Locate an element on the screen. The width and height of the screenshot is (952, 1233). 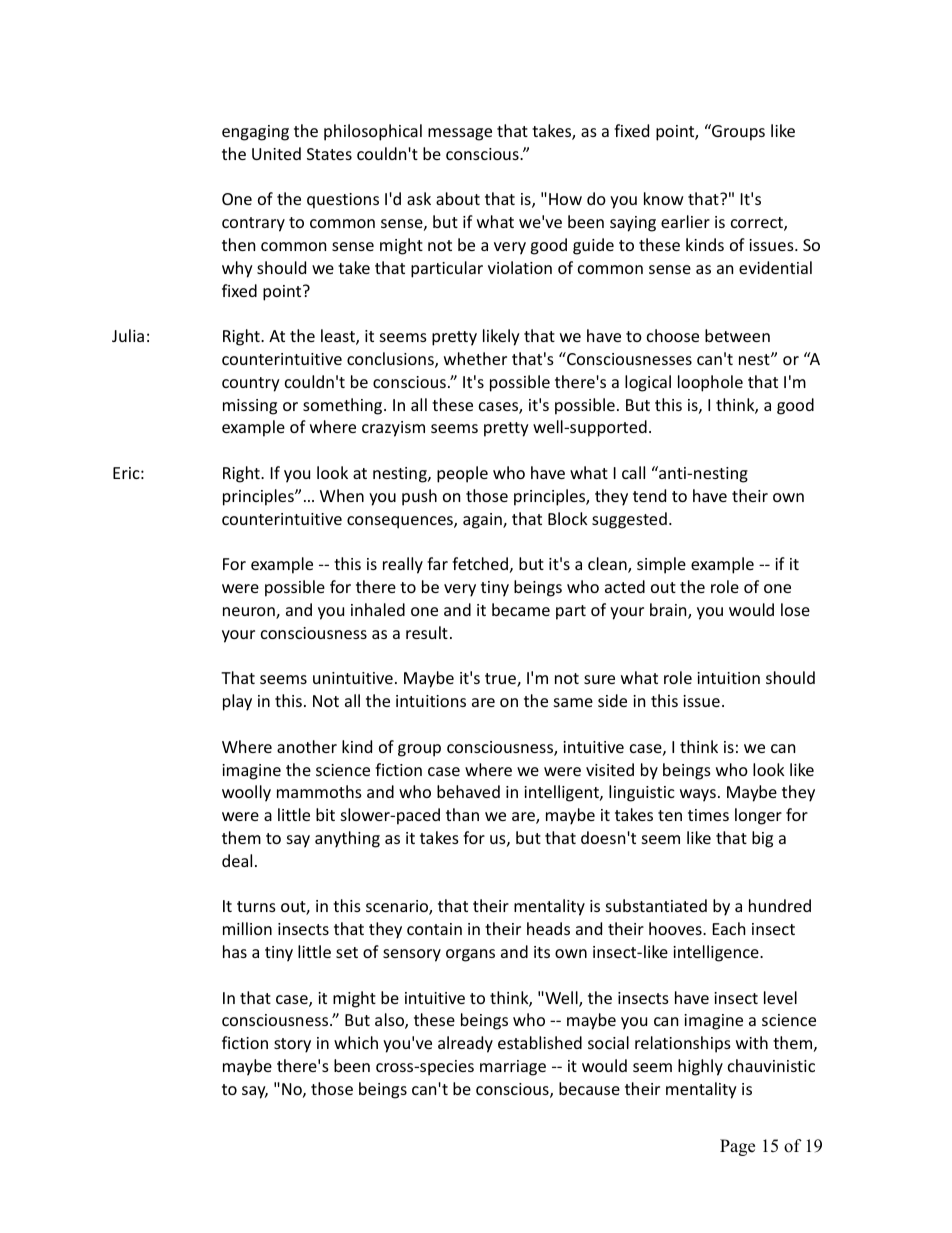
message is located at coordinates (460, 134).
